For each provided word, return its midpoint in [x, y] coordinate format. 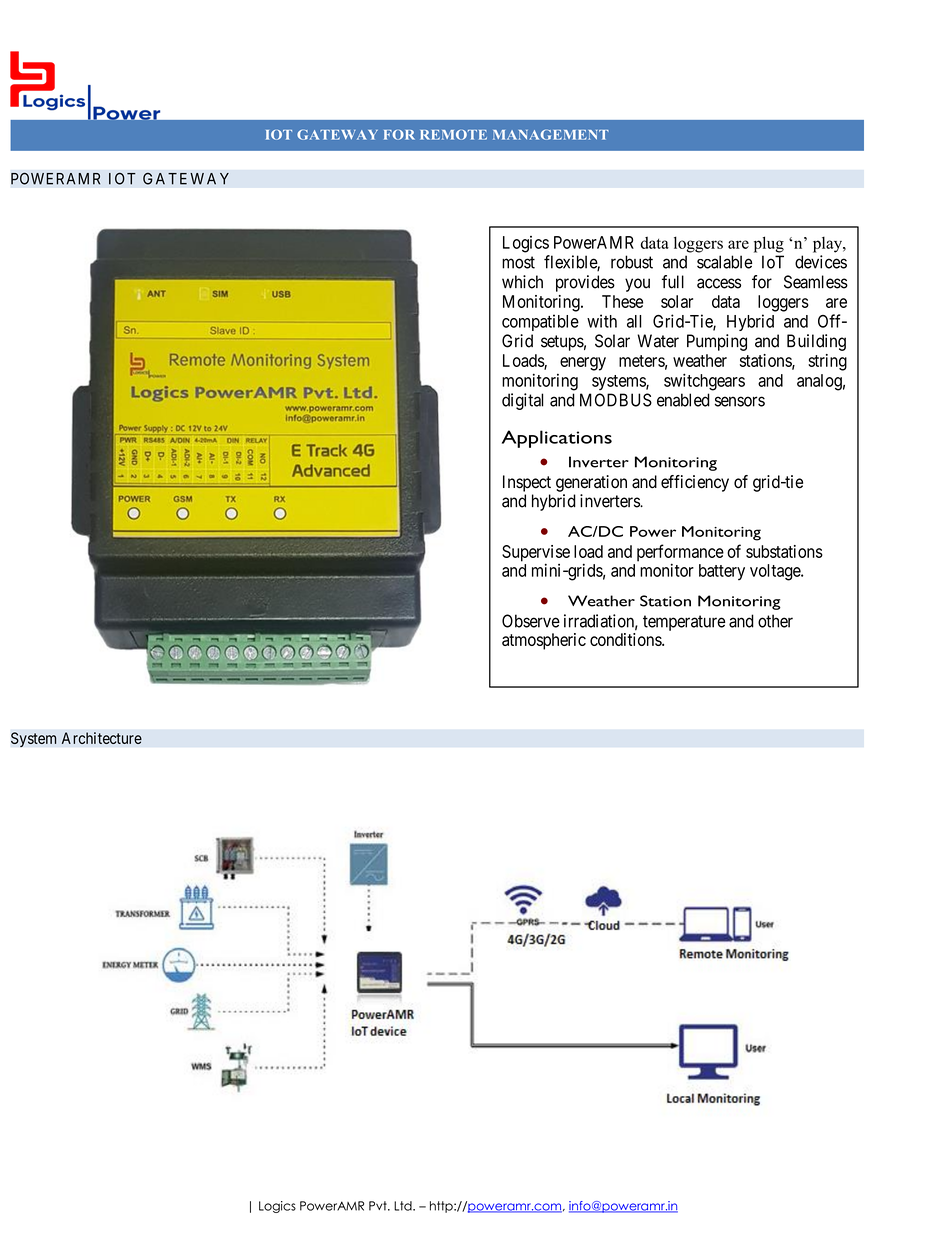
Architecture [102, 738]
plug [769, 244]
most [518, 262]
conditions [626, 639]
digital [522, 401]
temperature [684, 623]
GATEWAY [186, 178]
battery [722, 572]
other [775, 621]
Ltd [404, 1206]
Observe [531, 621]
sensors [740, 401]
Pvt [379, 1206]
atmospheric [544, 641]
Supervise [536, 554]
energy [583, 364]
